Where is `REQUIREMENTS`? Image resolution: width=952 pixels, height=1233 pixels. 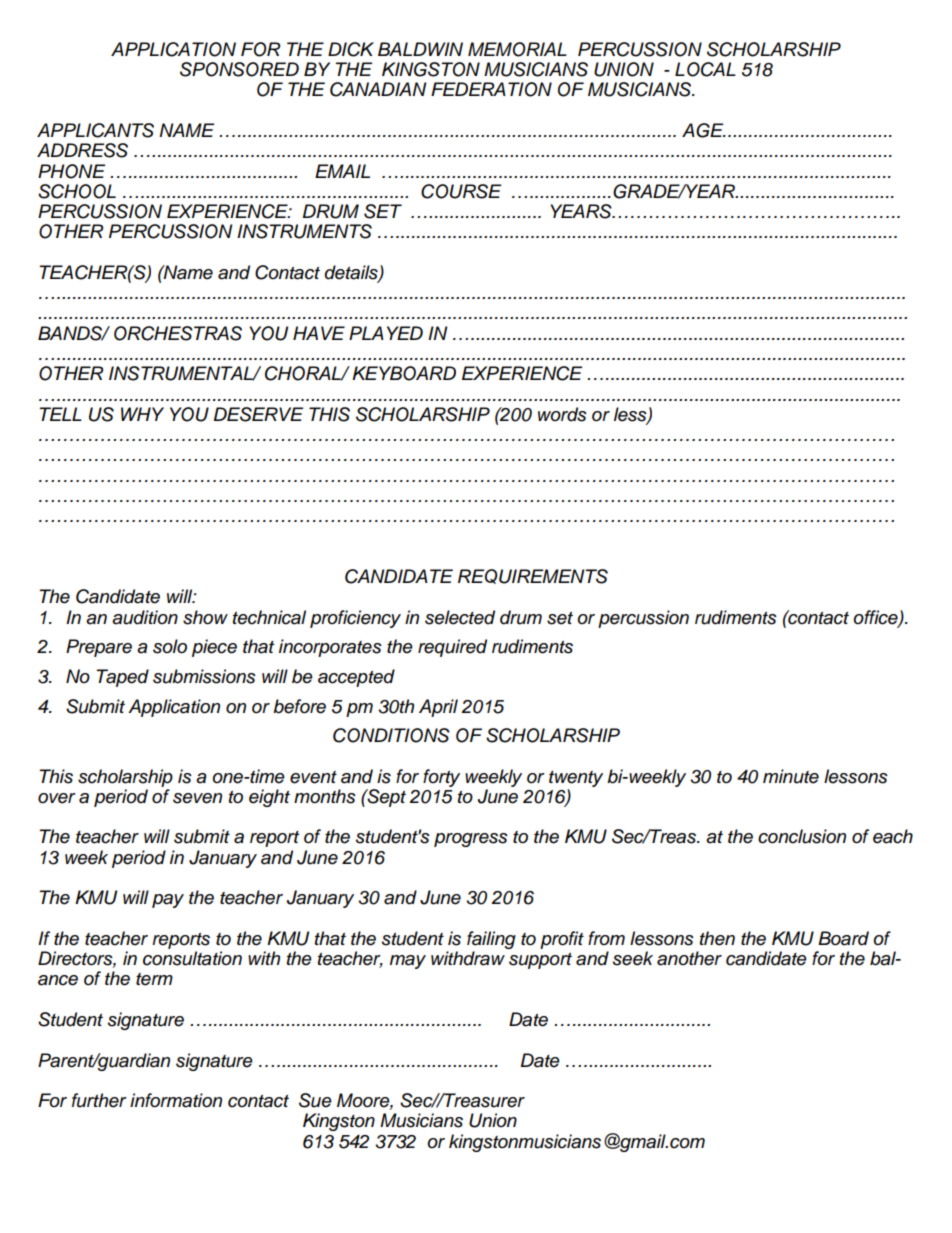 REQUIREMENTS is located at coordinates (533, 576).
